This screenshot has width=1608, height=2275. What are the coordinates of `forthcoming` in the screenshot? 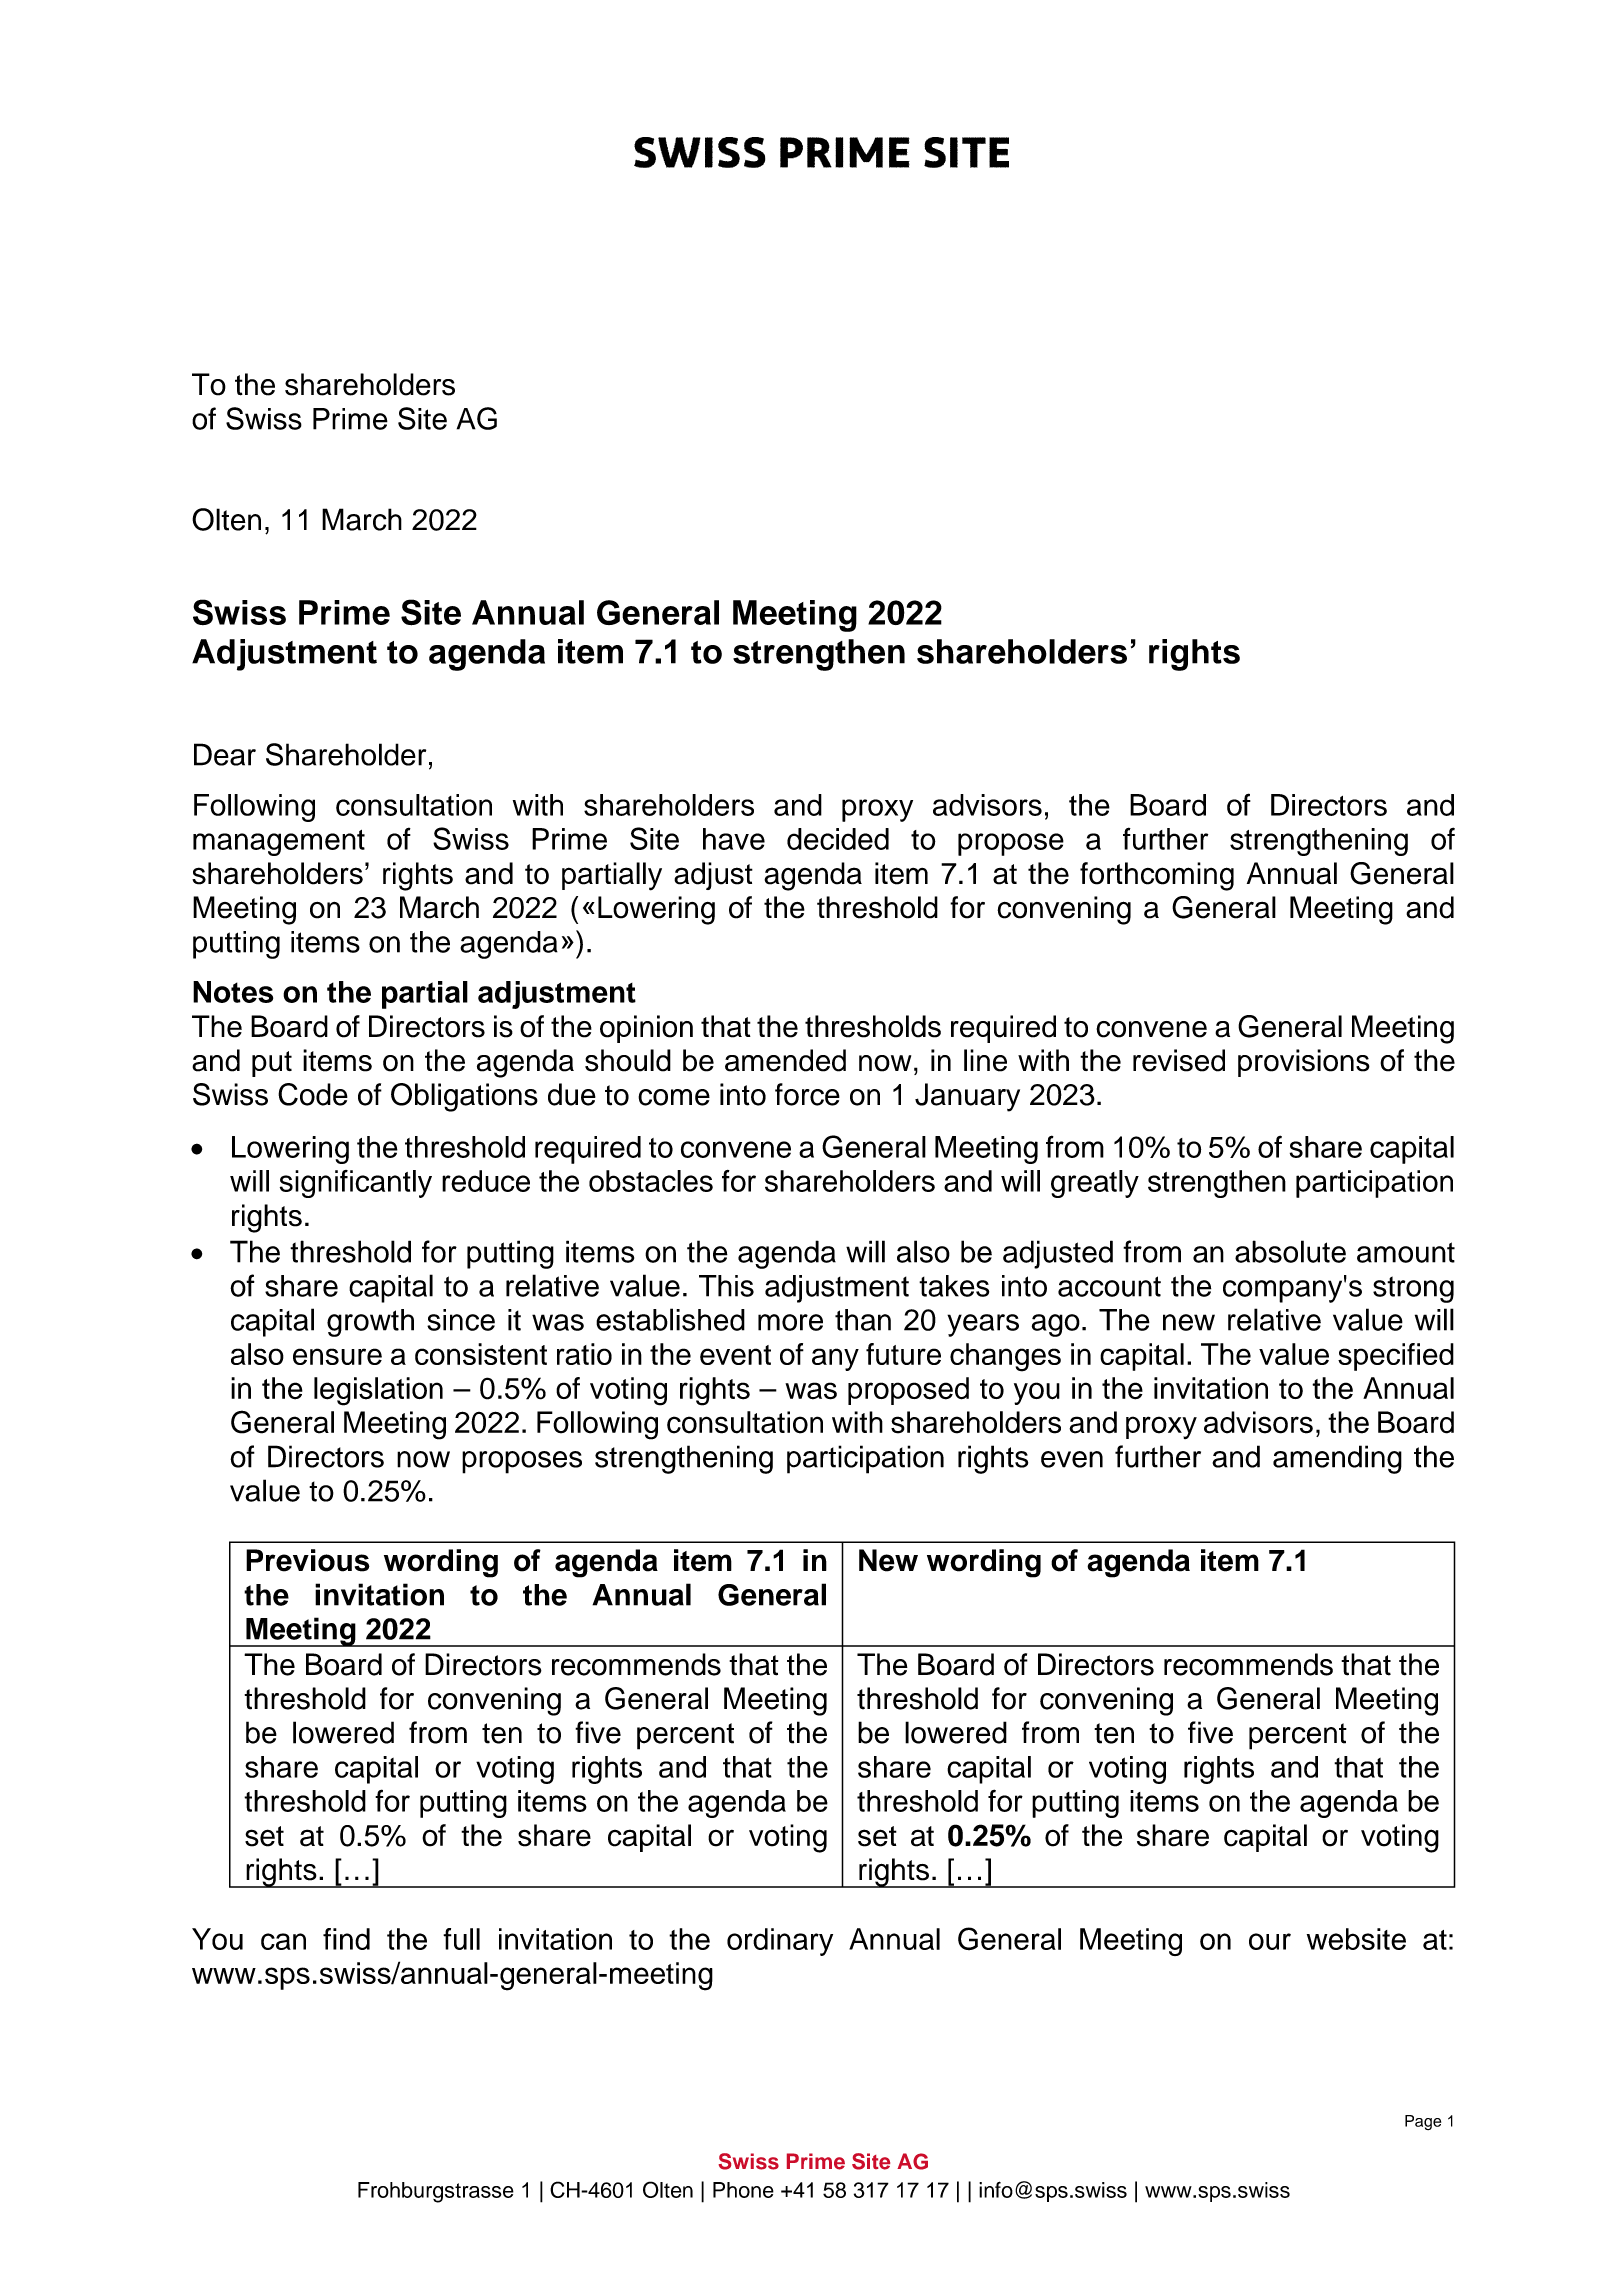 It's located at (1157, 876).
